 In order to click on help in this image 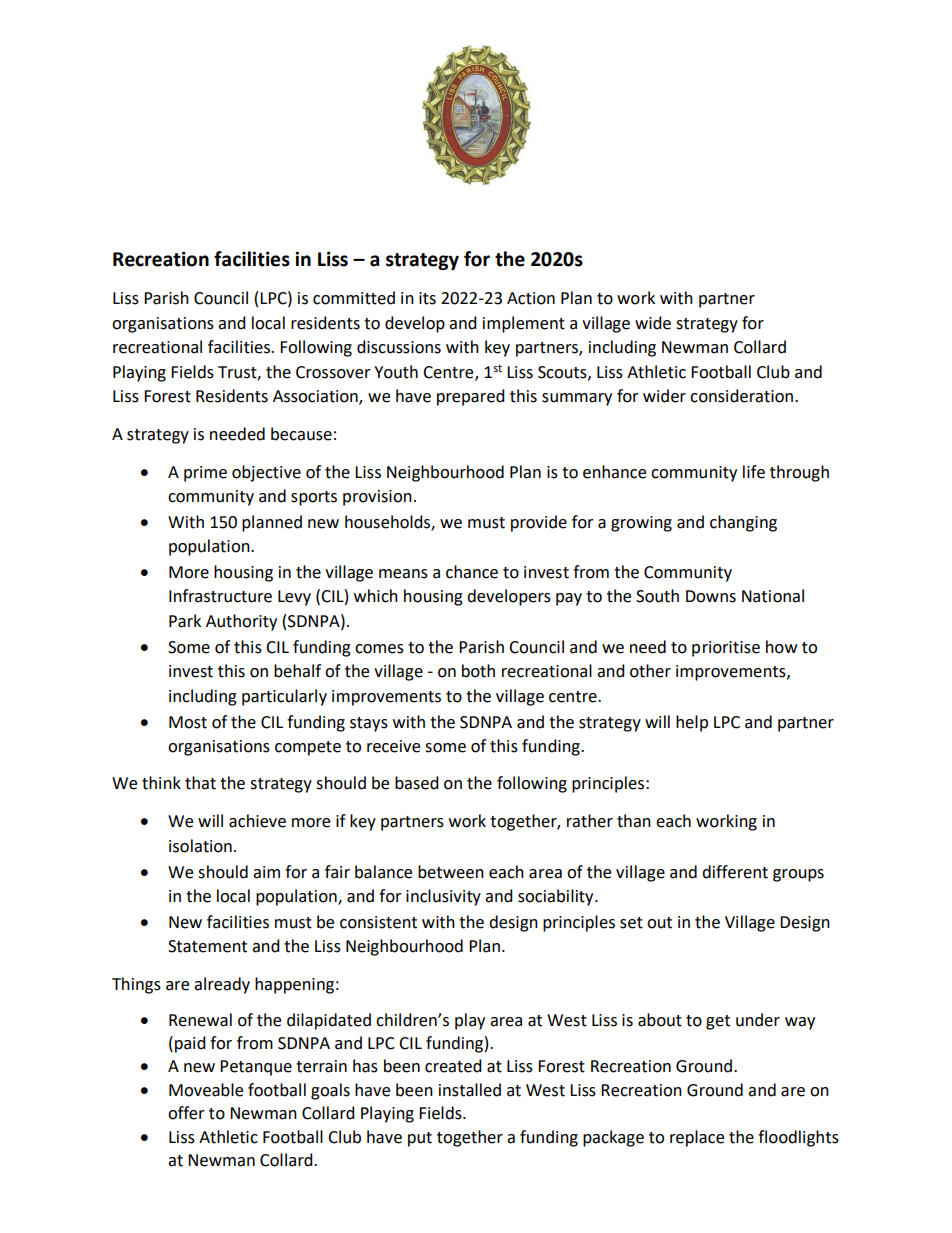, I will do `click(692, 723)`.
